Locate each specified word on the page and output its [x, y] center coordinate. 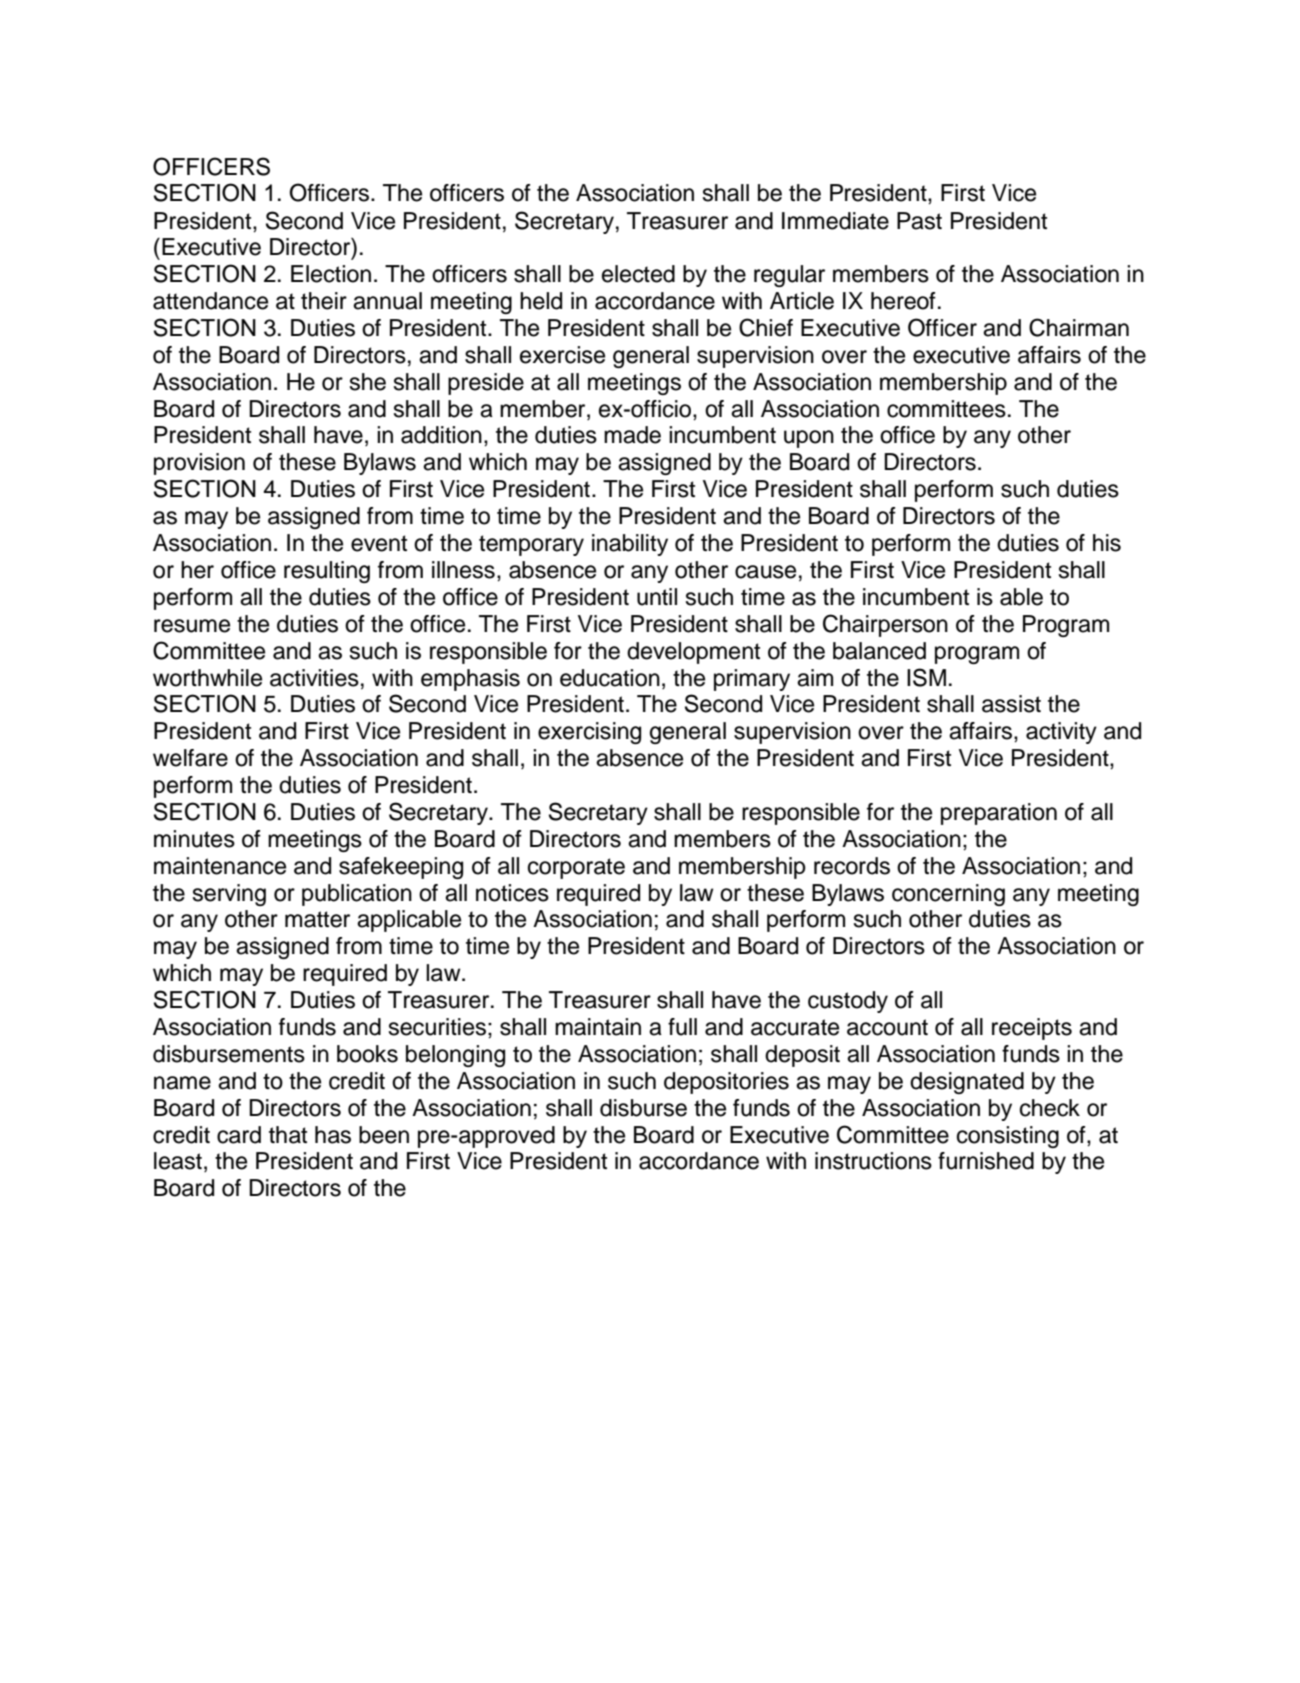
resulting [327, 572]
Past [919, 221]
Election [331, 274]
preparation [999, 814]
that [288, 1135]
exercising [589, 733]
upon [809, 439]
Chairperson [885, 625]
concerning [948, 895]
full [682, 1027]
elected [638, 274]
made [632, 435]
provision [199, 464]
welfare [190, 758]
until [657, 597]
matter [317, 919]
